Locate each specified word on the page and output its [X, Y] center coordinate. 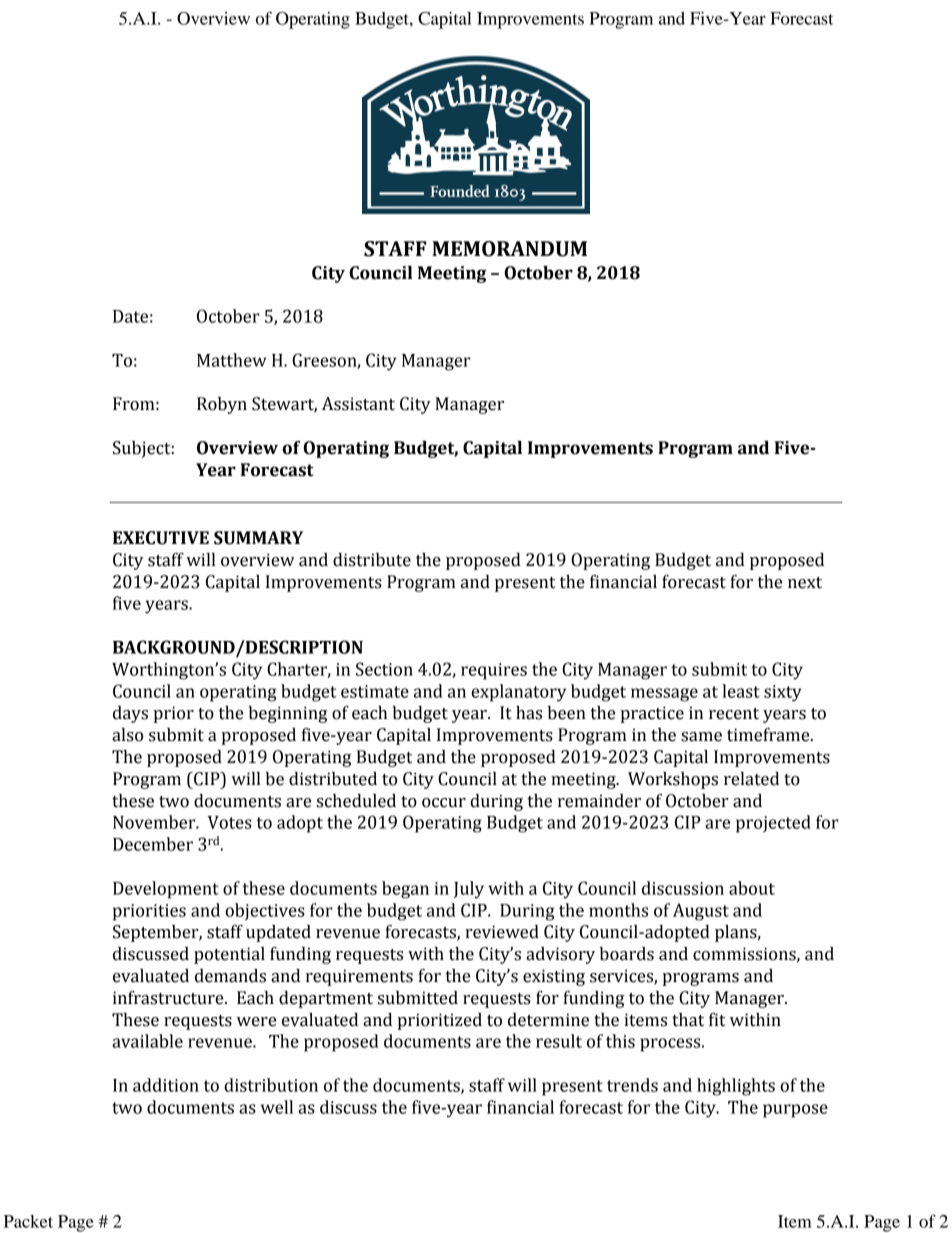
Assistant [358, 404]
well [277, 1107]
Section [384, 669]
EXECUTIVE [161, 538]
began [405, 890]
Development [166, 890]
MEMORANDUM [509, 249]
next [805, 583]
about [752, 888]
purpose [795, 1111]
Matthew [232, 360]
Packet [28, 1221]
